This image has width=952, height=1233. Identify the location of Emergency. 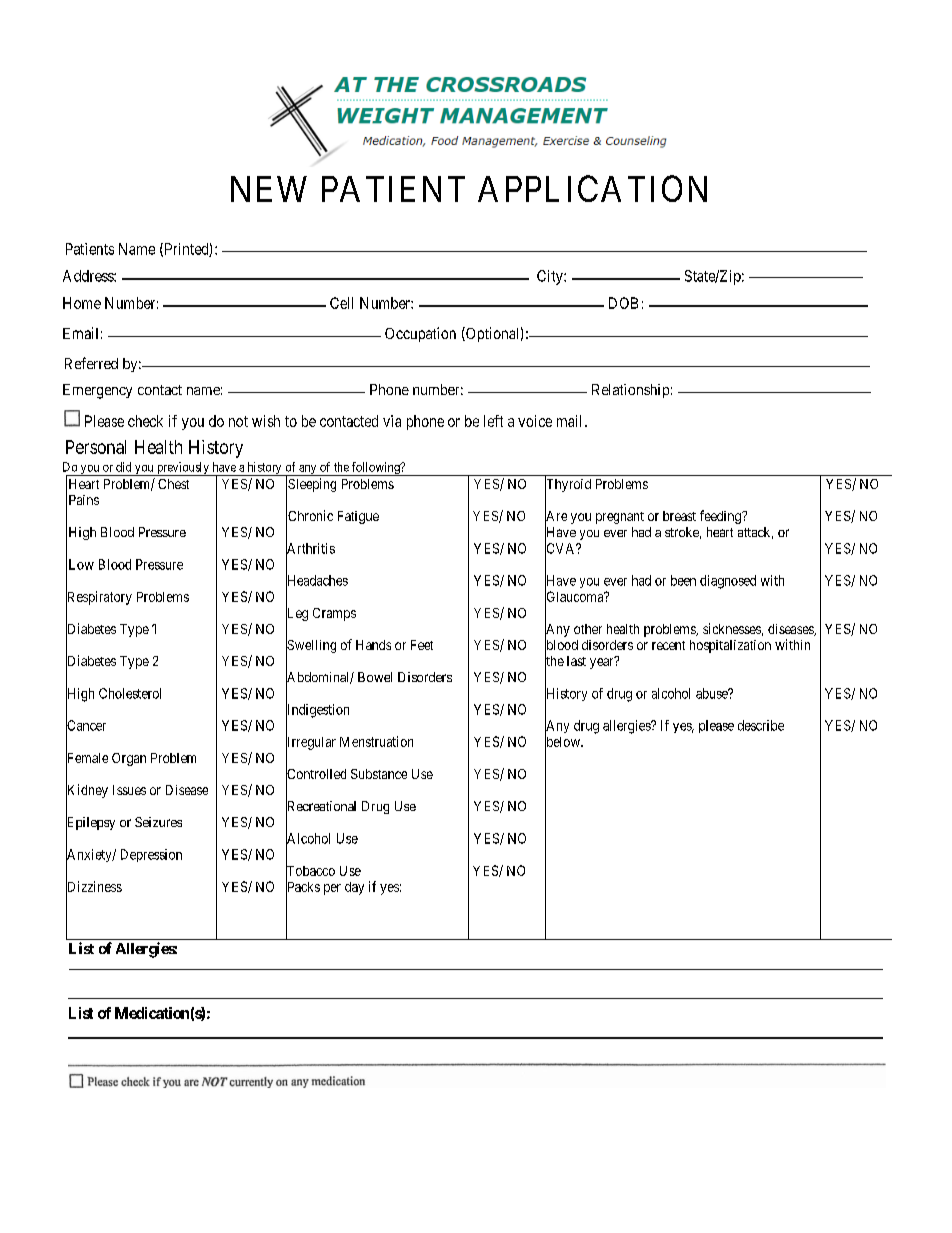
(97, 391).
